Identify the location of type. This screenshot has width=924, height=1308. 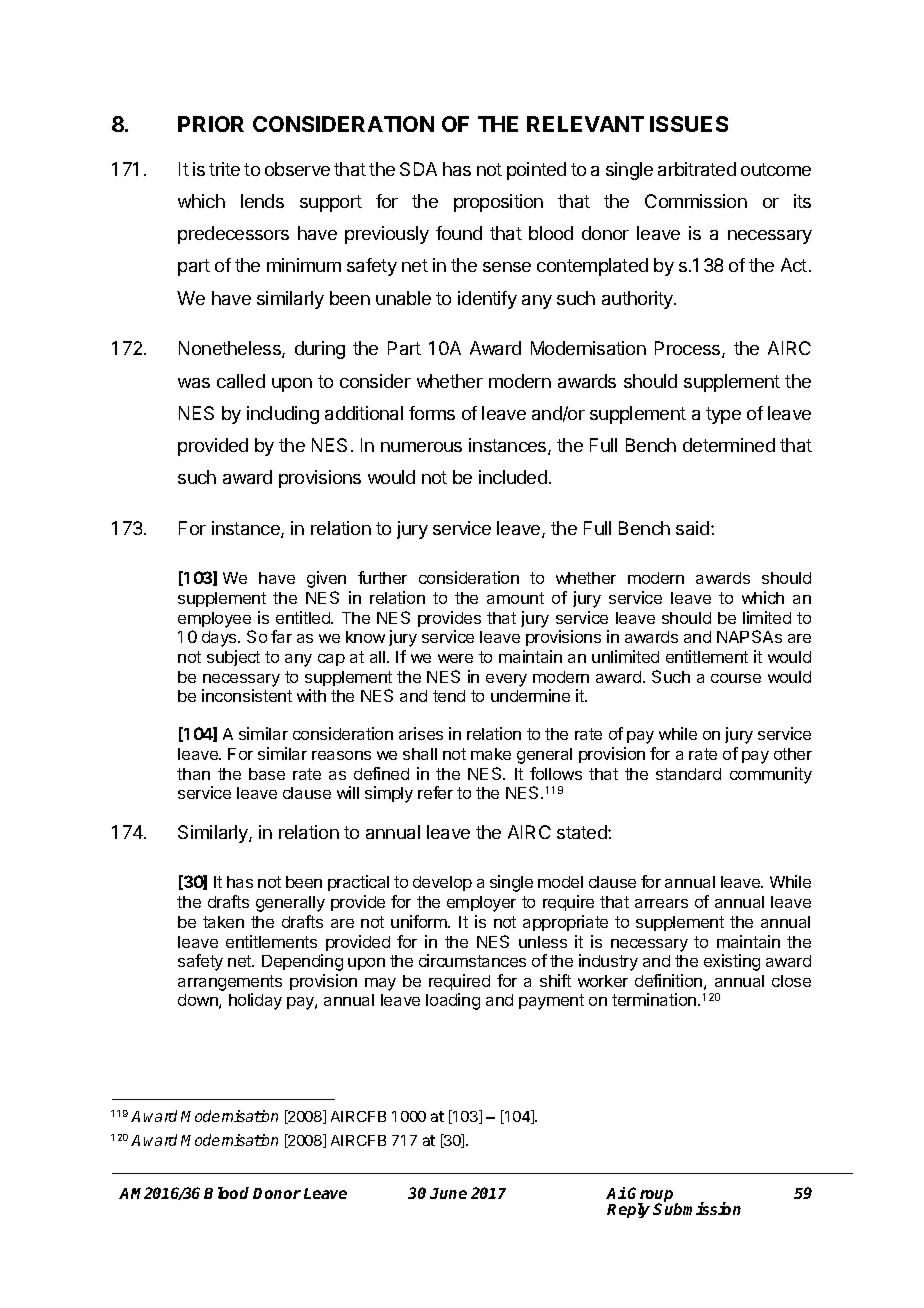
(723, 415).
